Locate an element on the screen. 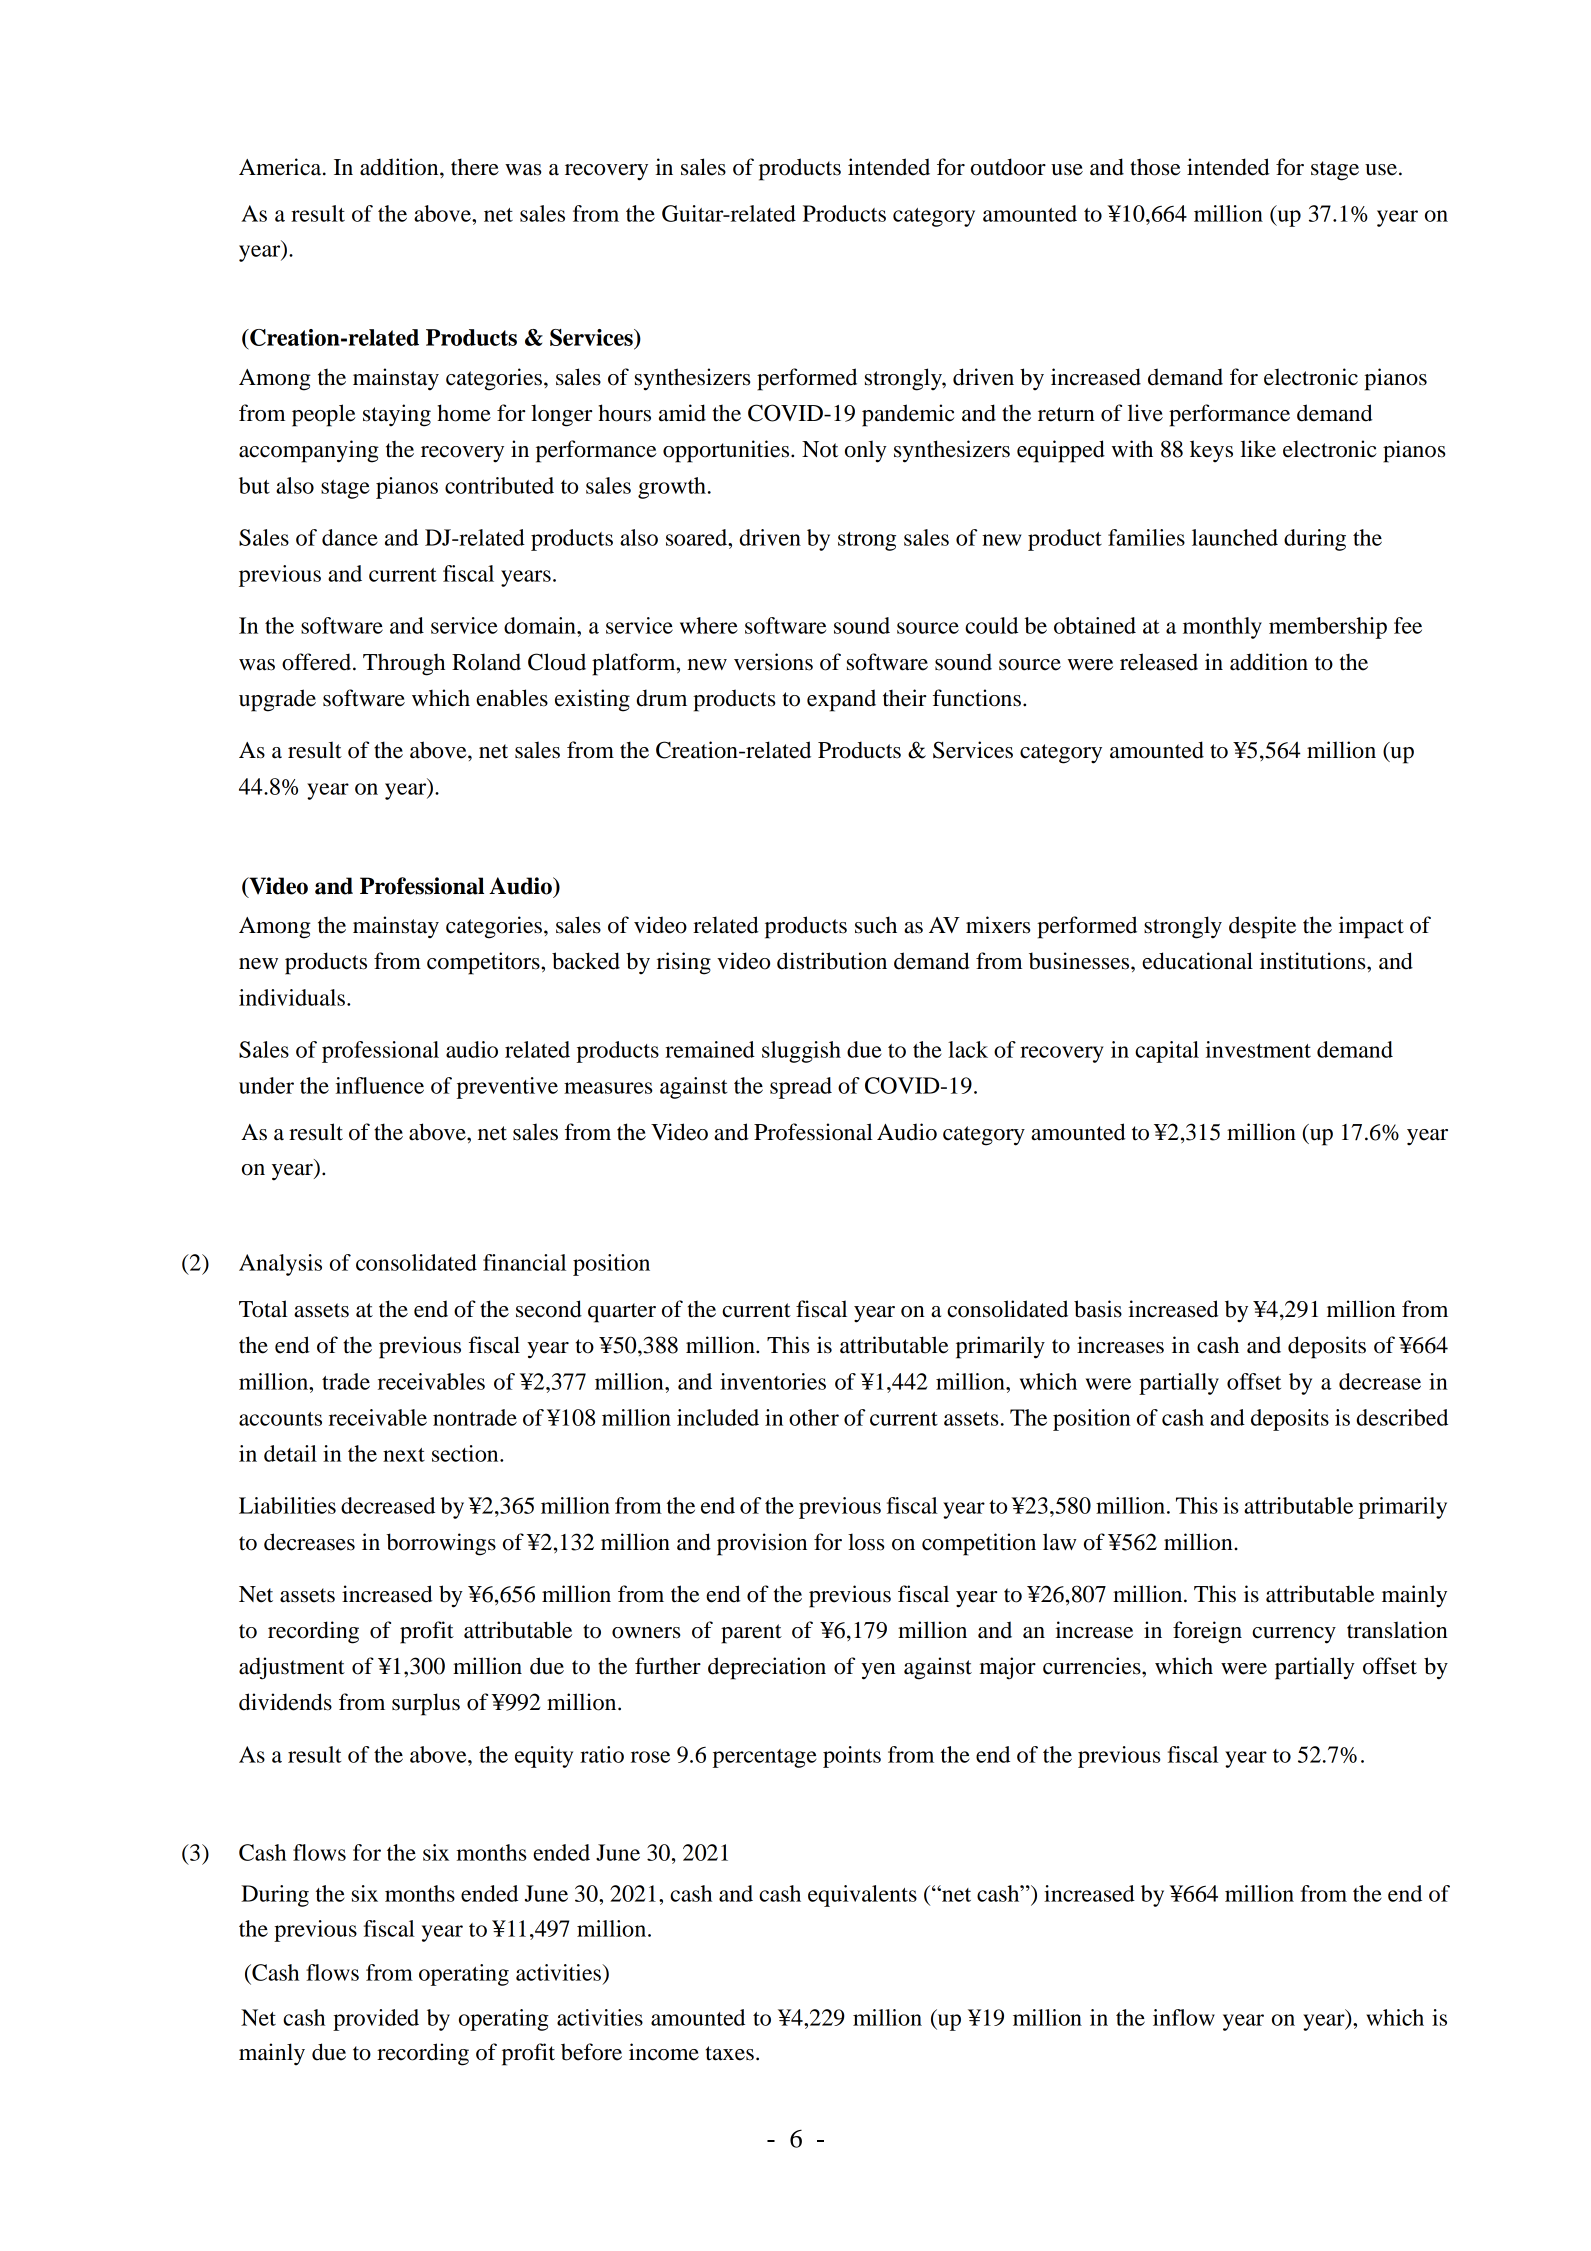 The image size is (1591, 2251). other is located at coordinates (814, 1417).
